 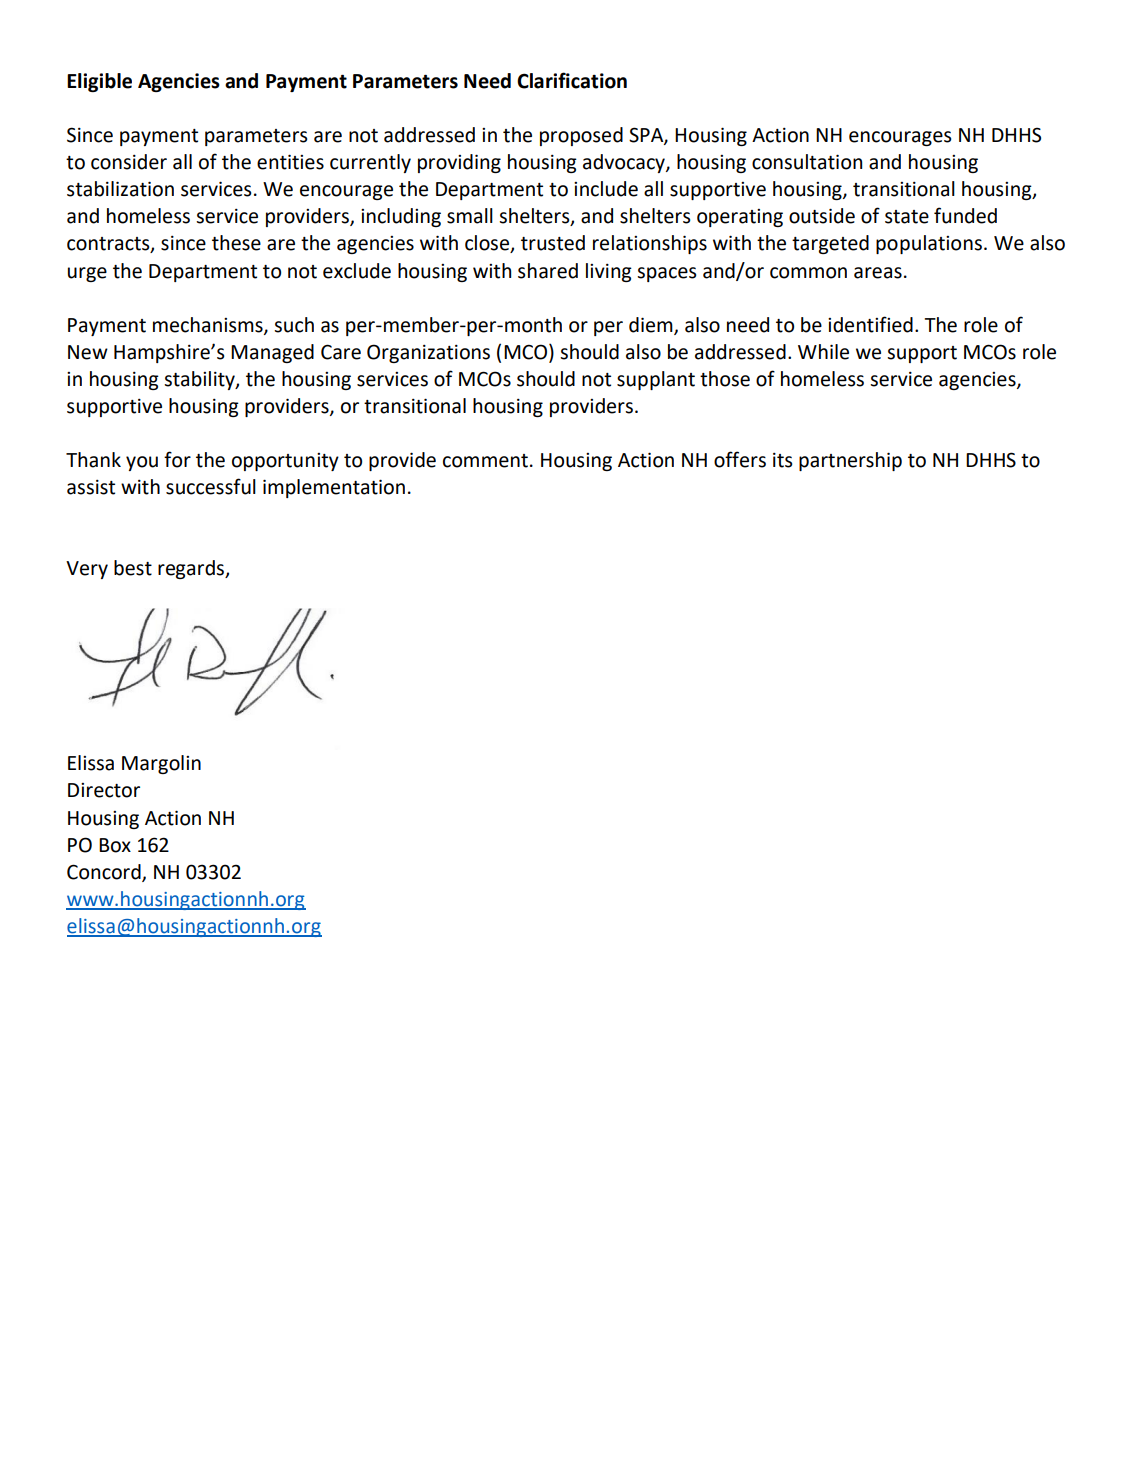 I want to click on successful, so click(x=211, y=486).
